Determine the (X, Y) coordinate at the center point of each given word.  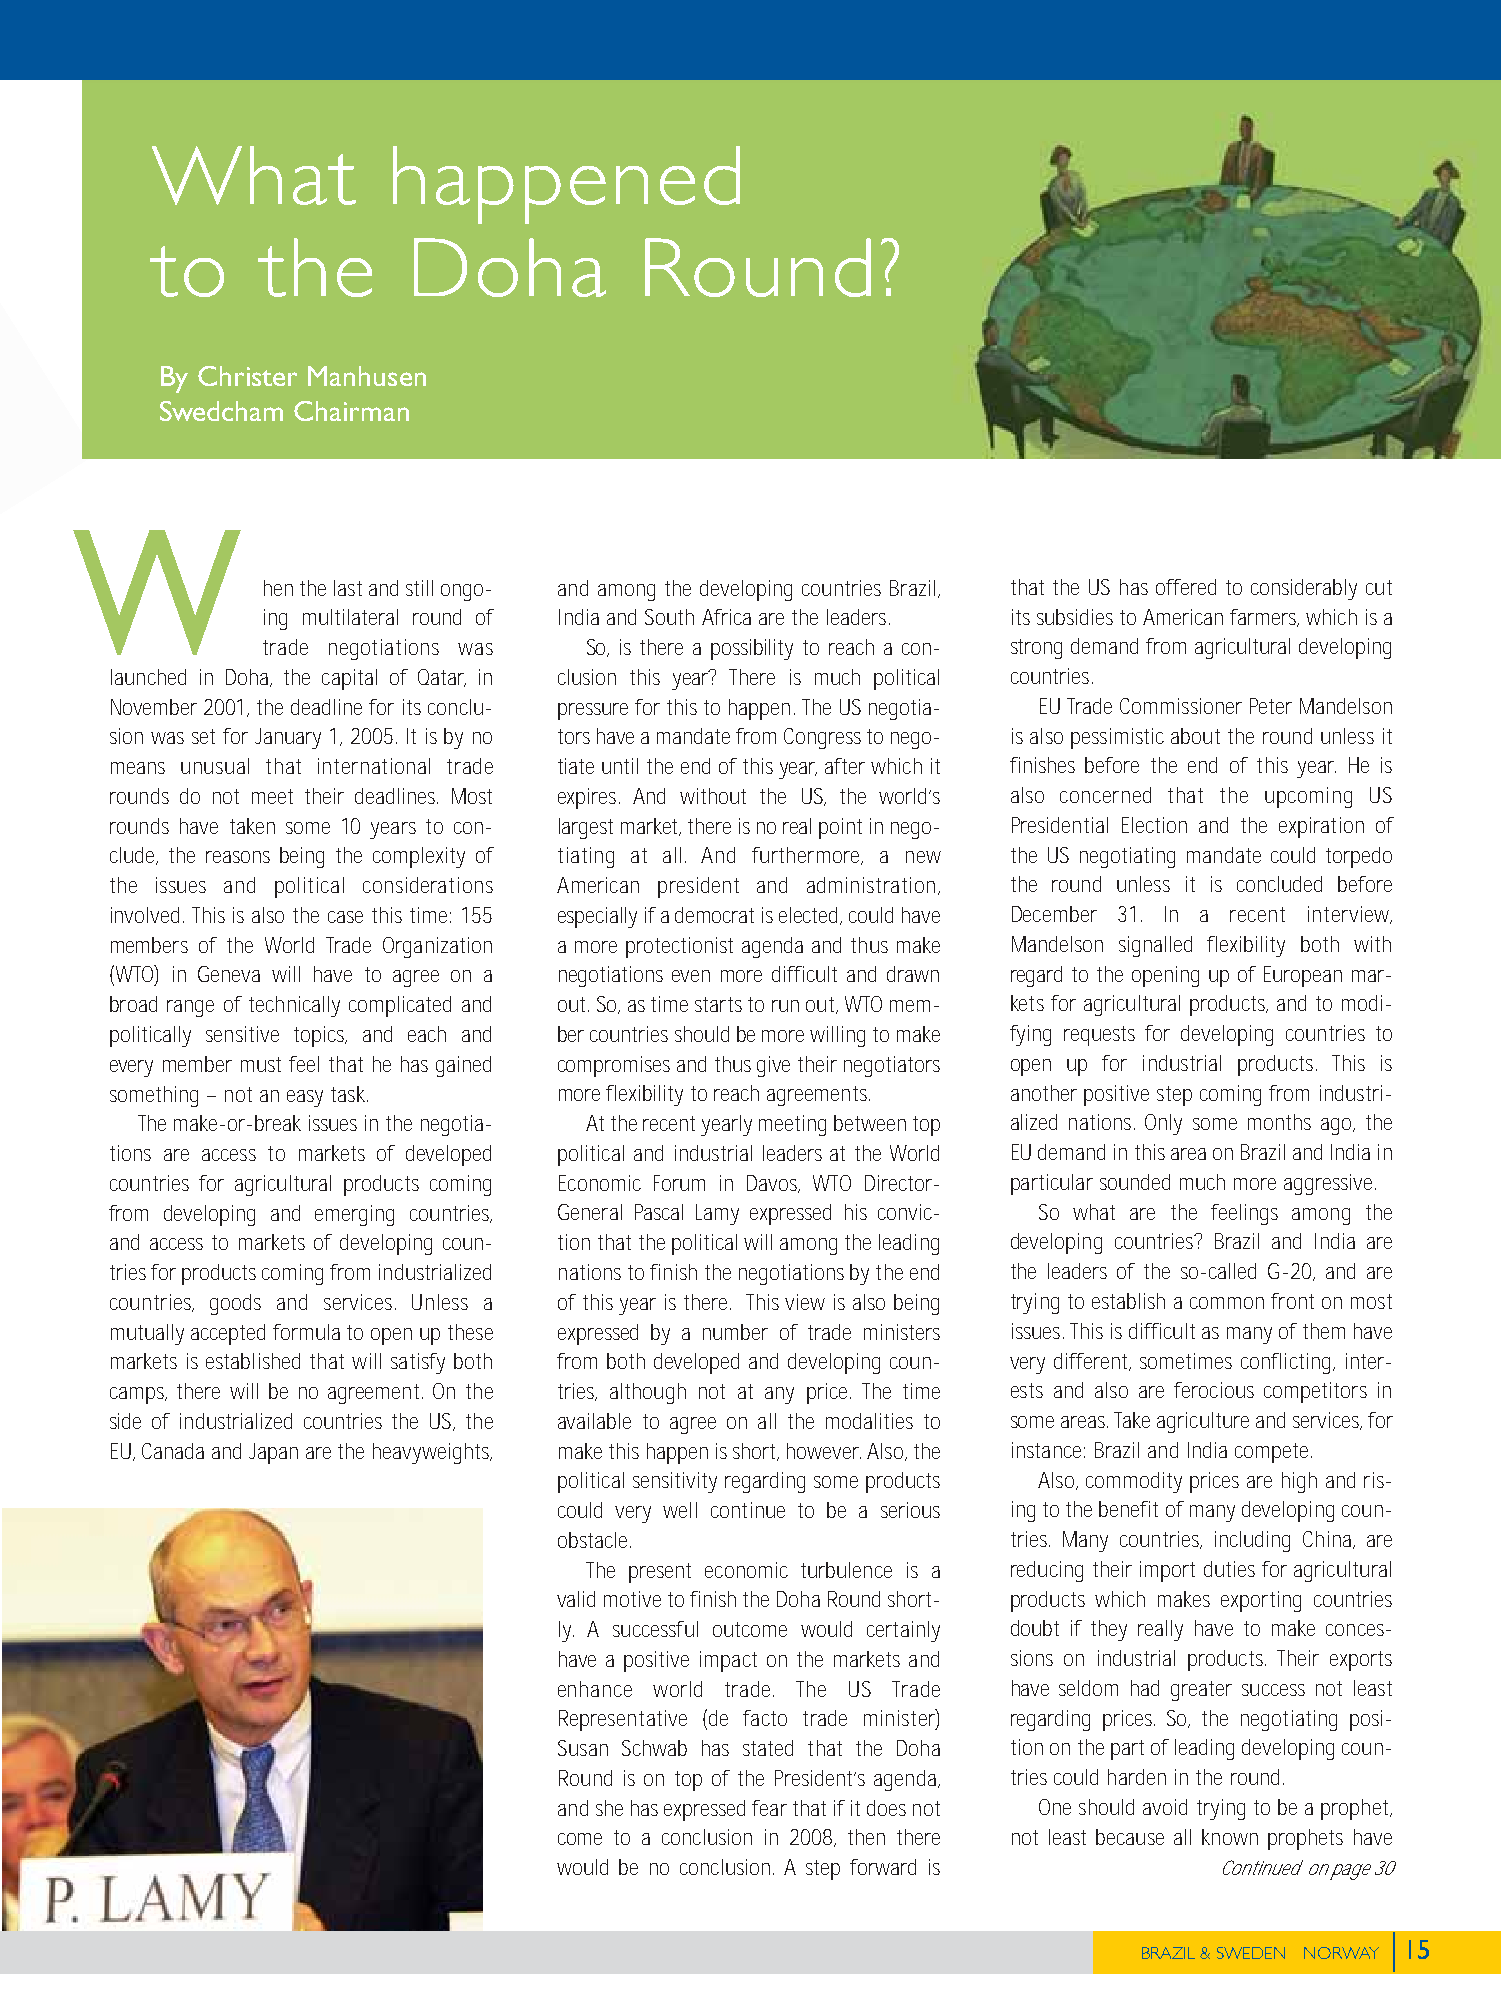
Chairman (351, 411)
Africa (726, 617)
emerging (354, 1215)
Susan (583, 1748)
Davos (773, 1184)
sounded (1135, 1182)
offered (1186, 587)
